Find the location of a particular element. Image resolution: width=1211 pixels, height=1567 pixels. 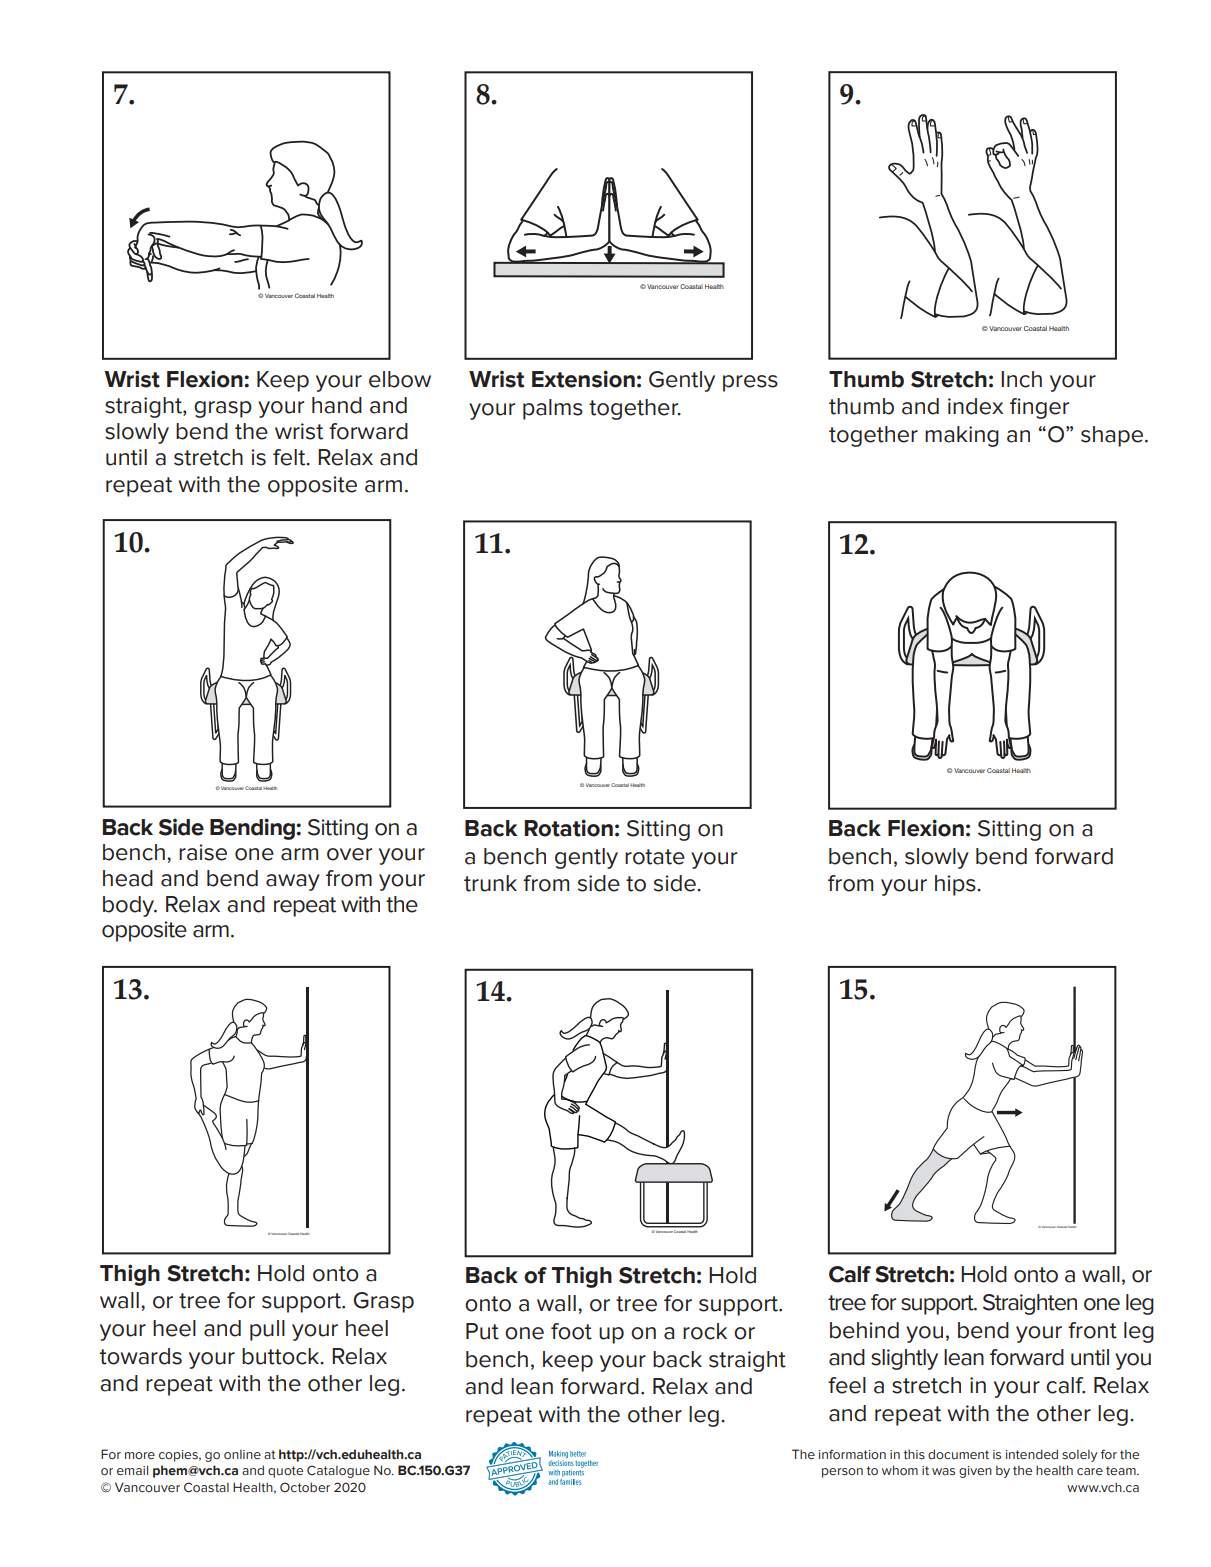

foot is located at coordinates (571, 1331).
